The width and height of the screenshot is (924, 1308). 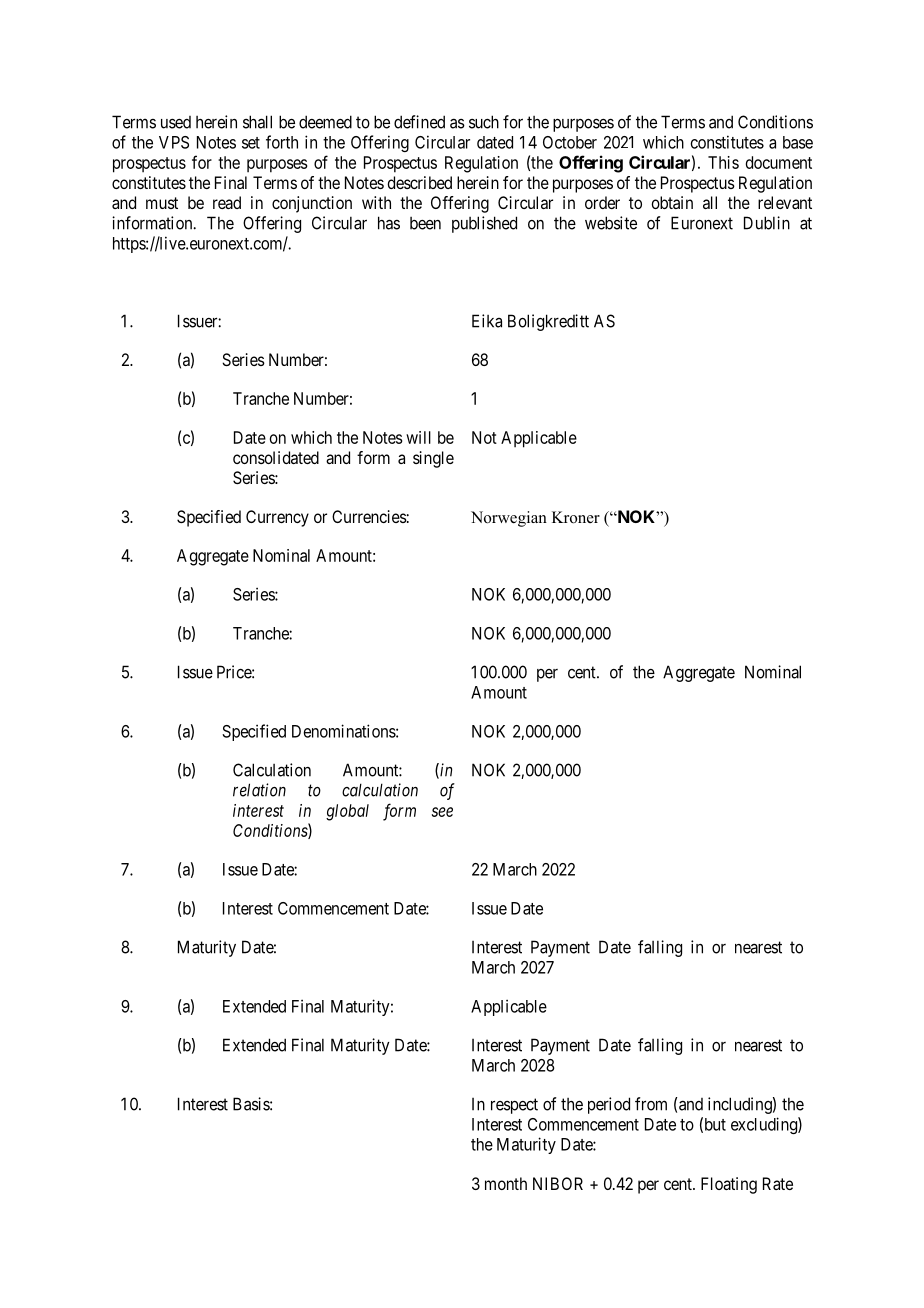 What do you see at coordinates (576, 517) in the screenshot?
I see `Kroner` at bounding box center [576, 517].
